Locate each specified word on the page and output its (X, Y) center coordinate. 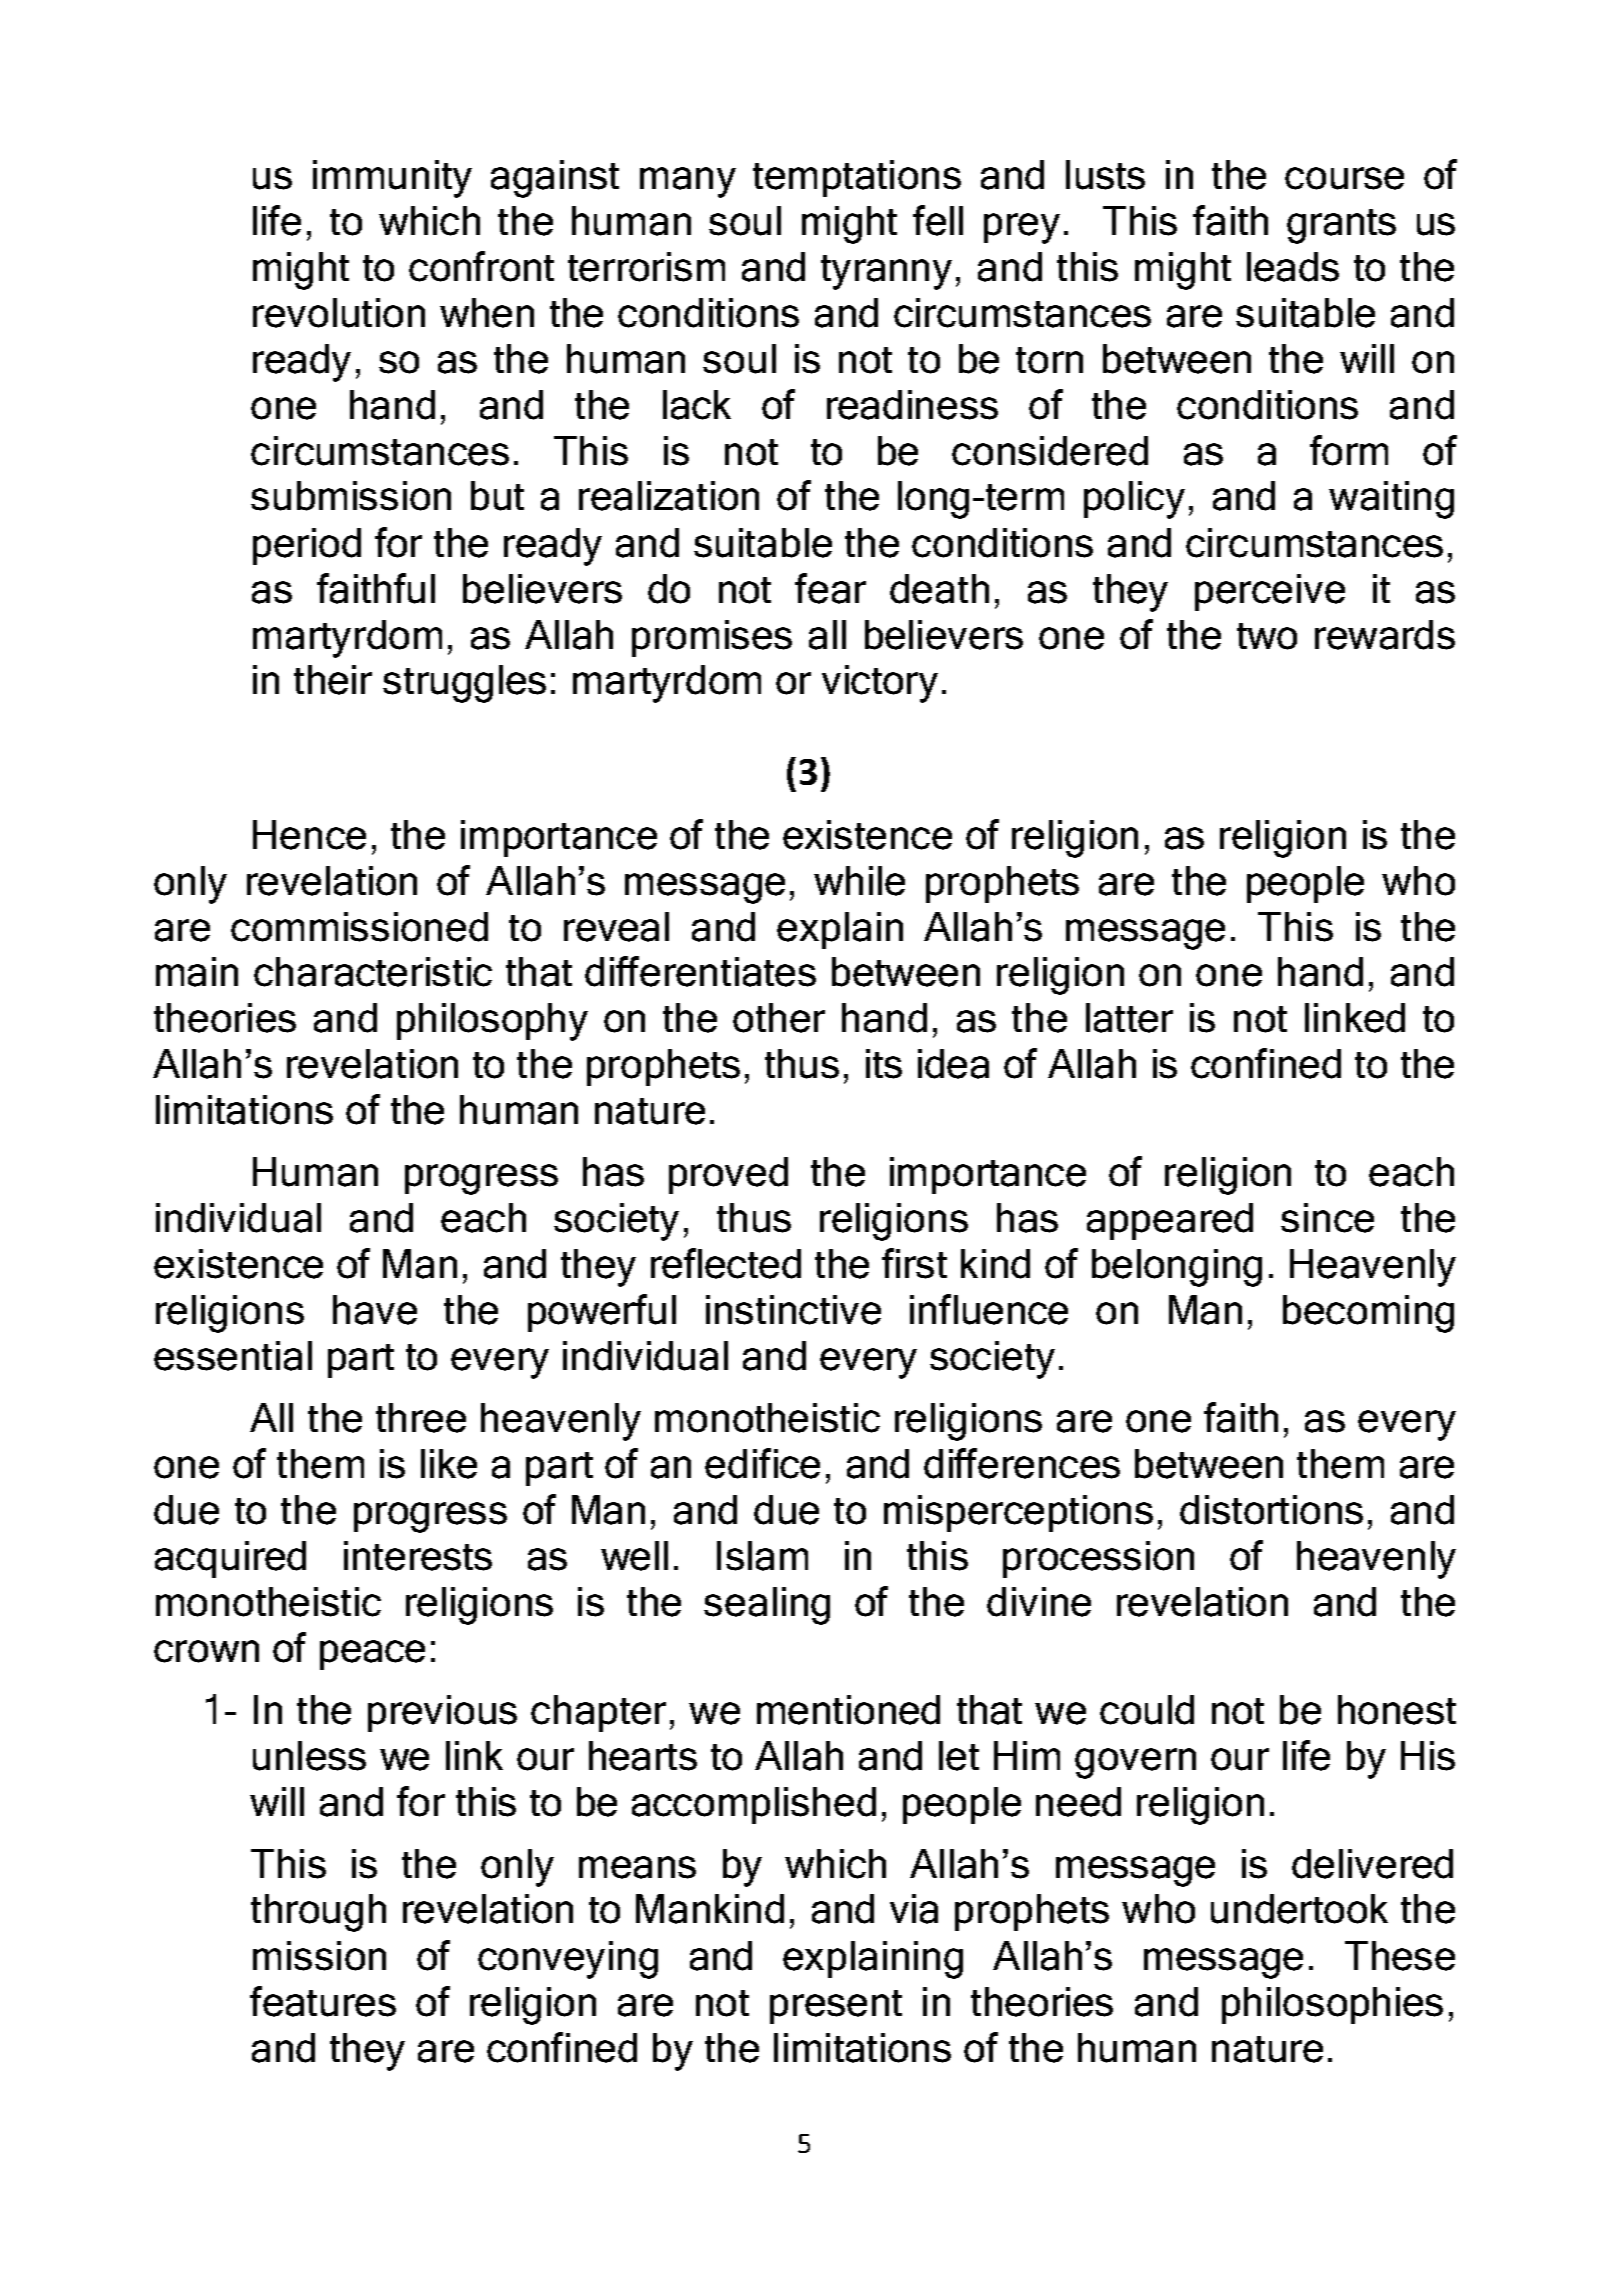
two (1267, 636)
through (318, 1913)
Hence (309, 835)
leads (1293, 267)
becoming (1368, 1314)
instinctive (793, 1310)
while (859, 881)
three (421, 1418)
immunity (392, 179)
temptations (857, 178)
